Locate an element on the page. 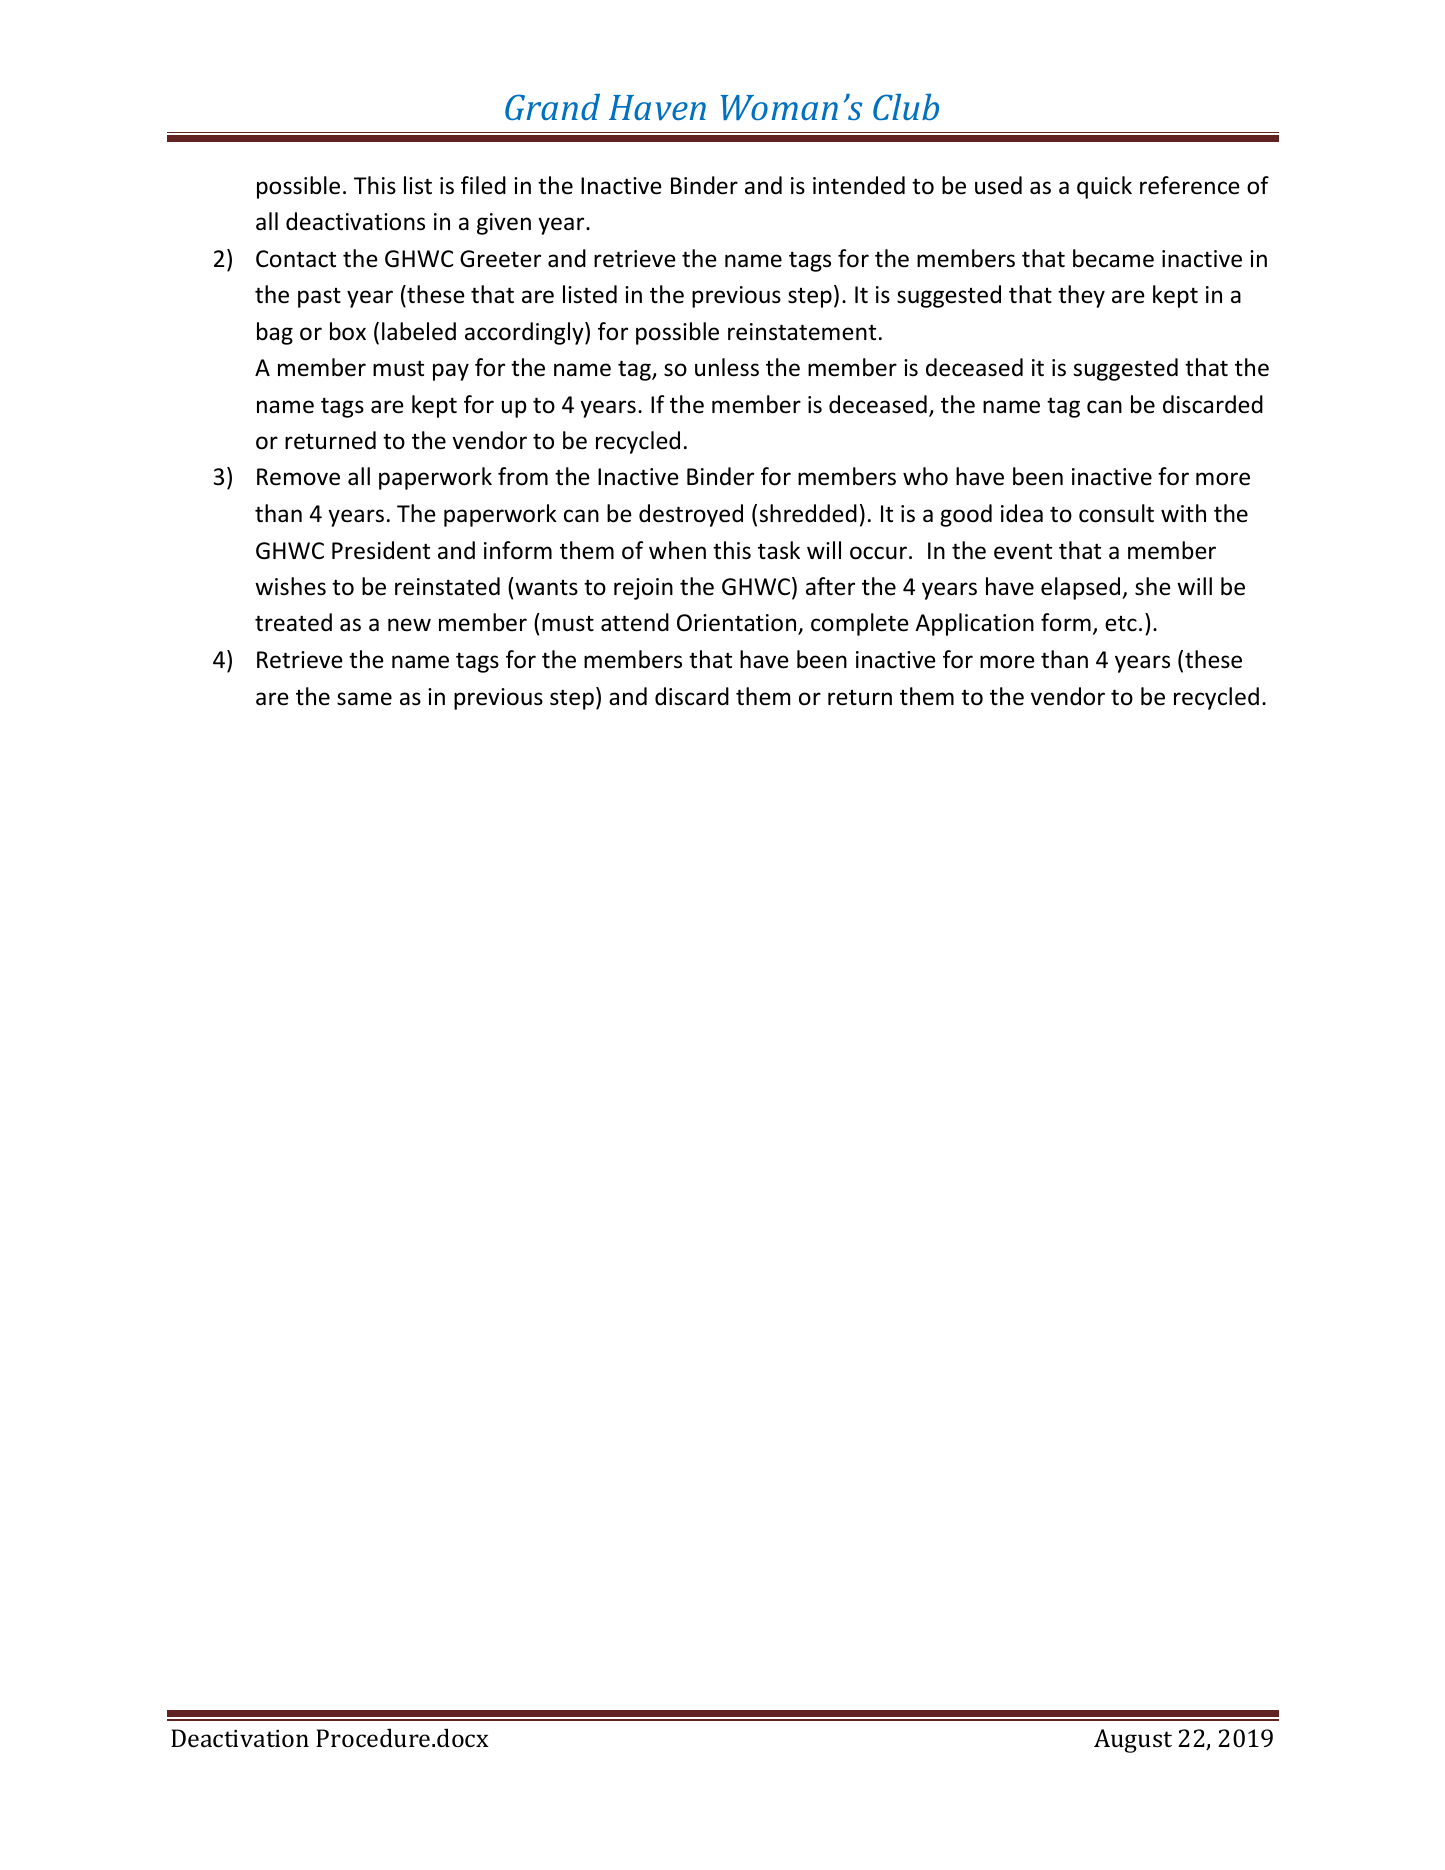 The image size is (1445, 1870). treated is located at coordinates (293, 622).
